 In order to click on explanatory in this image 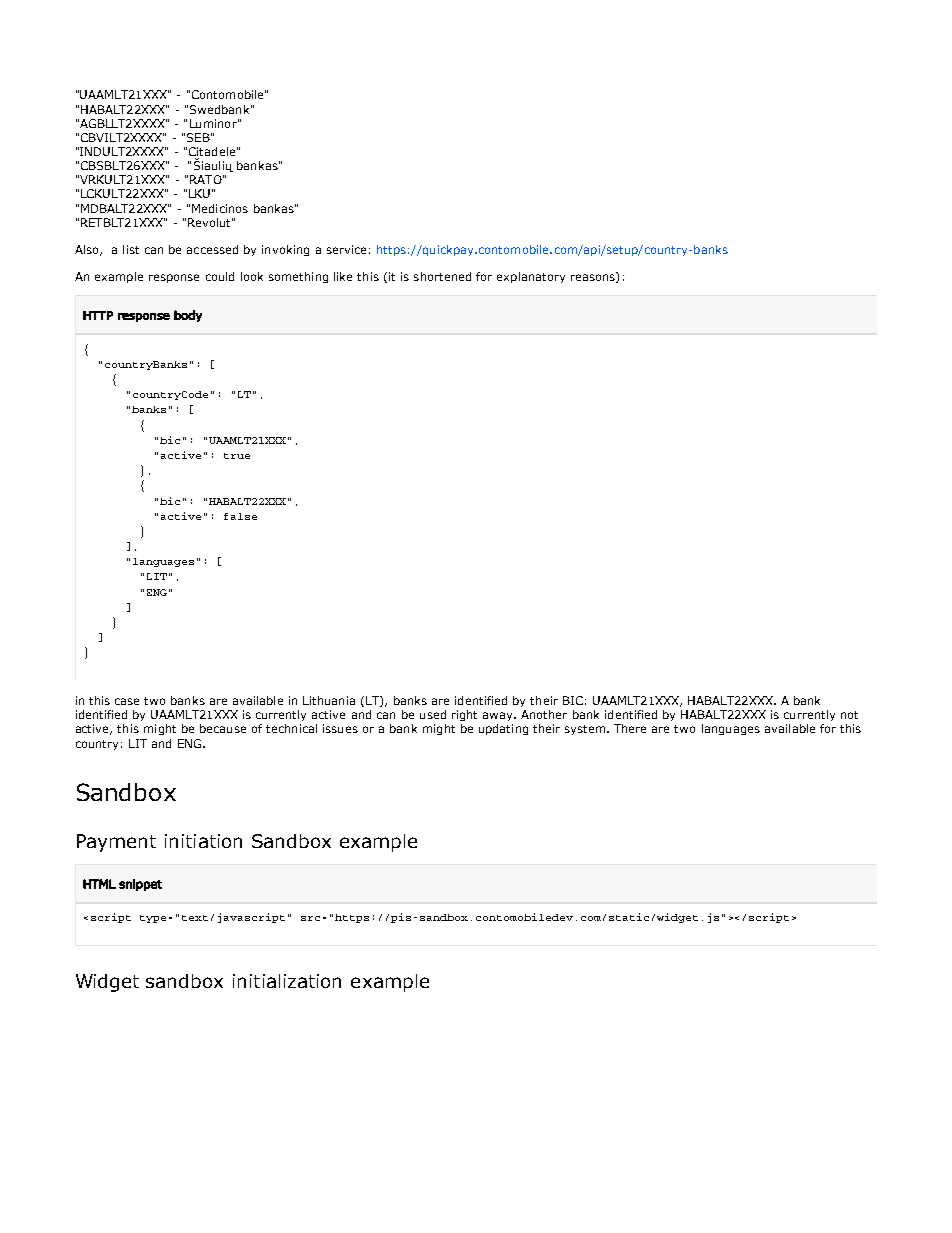, I will do `click(531, 277)`.
